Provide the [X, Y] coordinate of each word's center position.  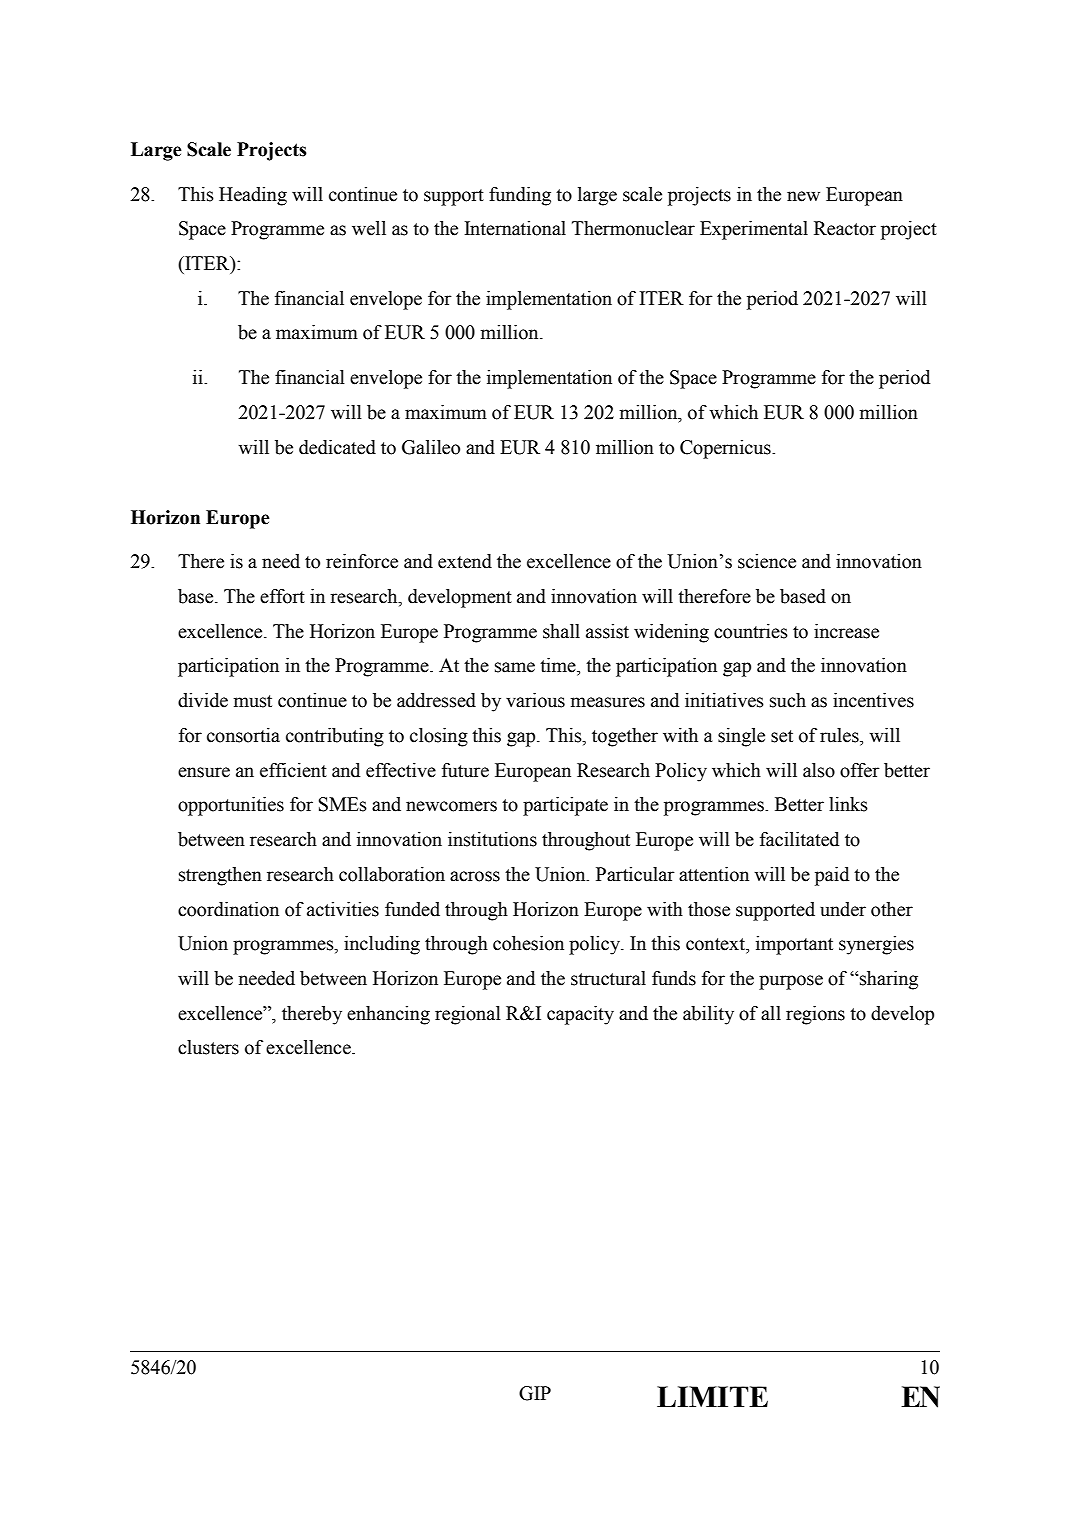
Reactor [845, 228]
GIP [535, 1393]
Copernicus [726, 449]
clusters [208, 1047]
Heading [253, 196]
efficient [293, 770]
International [515, 228]
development [460, 598]
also [819, 770]
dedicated [337, 447]
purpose [791, 982]
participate [565, 806]
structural [608, 978]
